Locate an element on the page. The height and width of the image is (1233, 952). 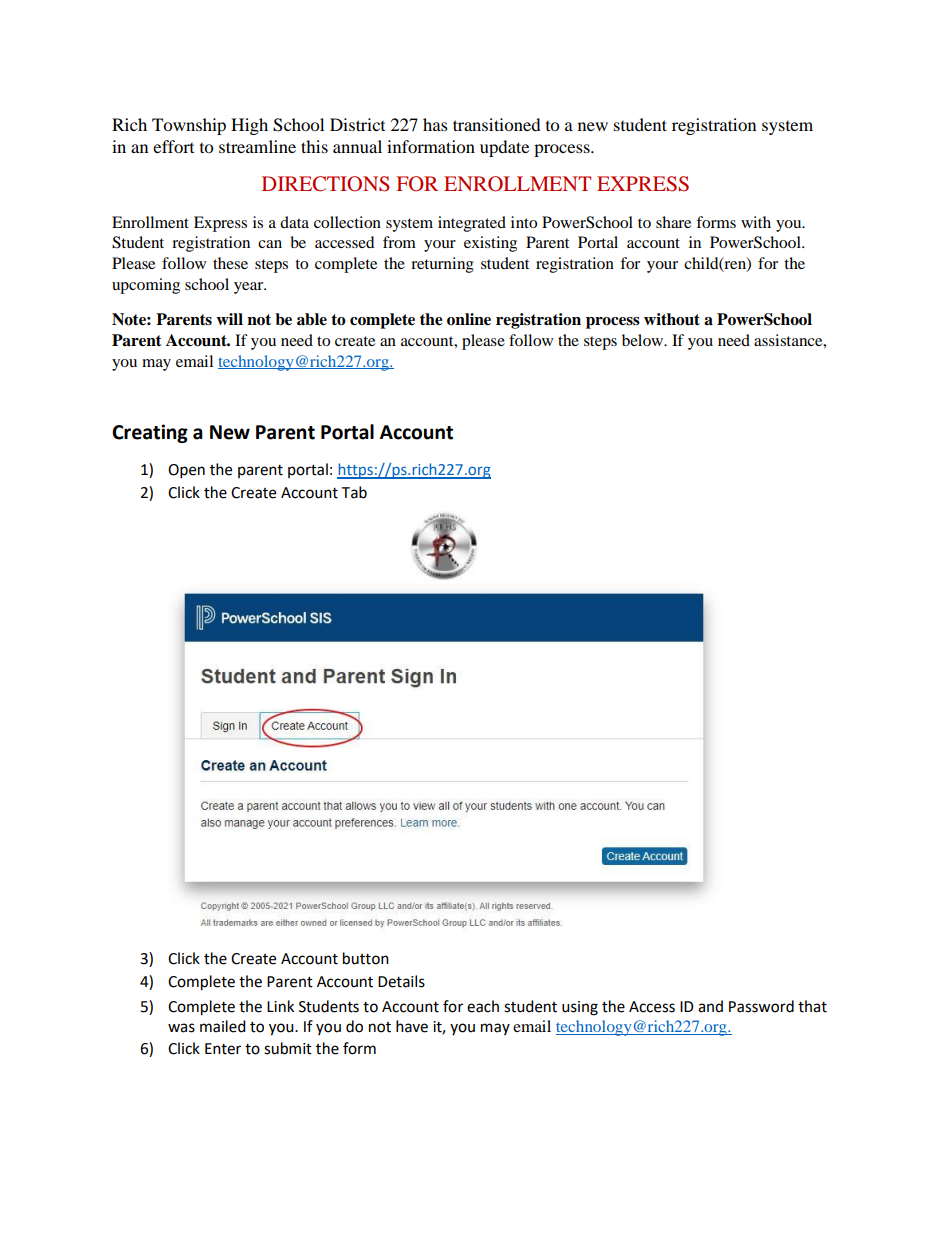
below is located at coordinates (644, 340).
